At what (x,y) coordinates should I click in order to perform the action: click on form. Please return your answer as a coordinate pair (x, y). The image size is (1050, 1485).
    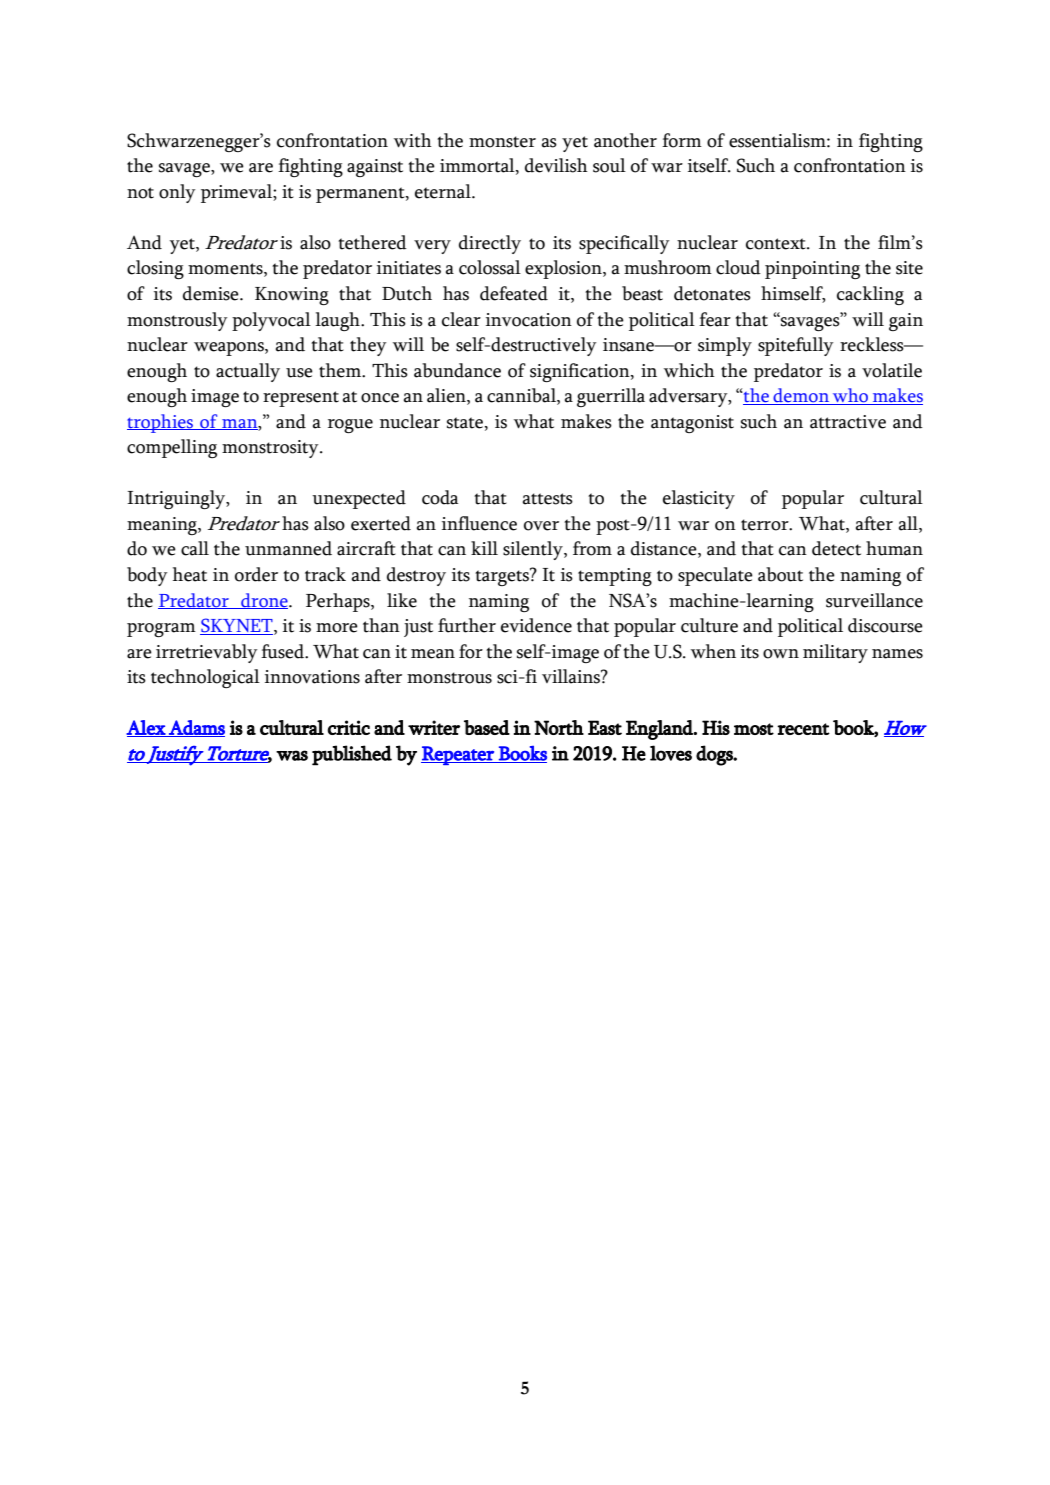
    Looking at the image, I should click on (682, 140).
